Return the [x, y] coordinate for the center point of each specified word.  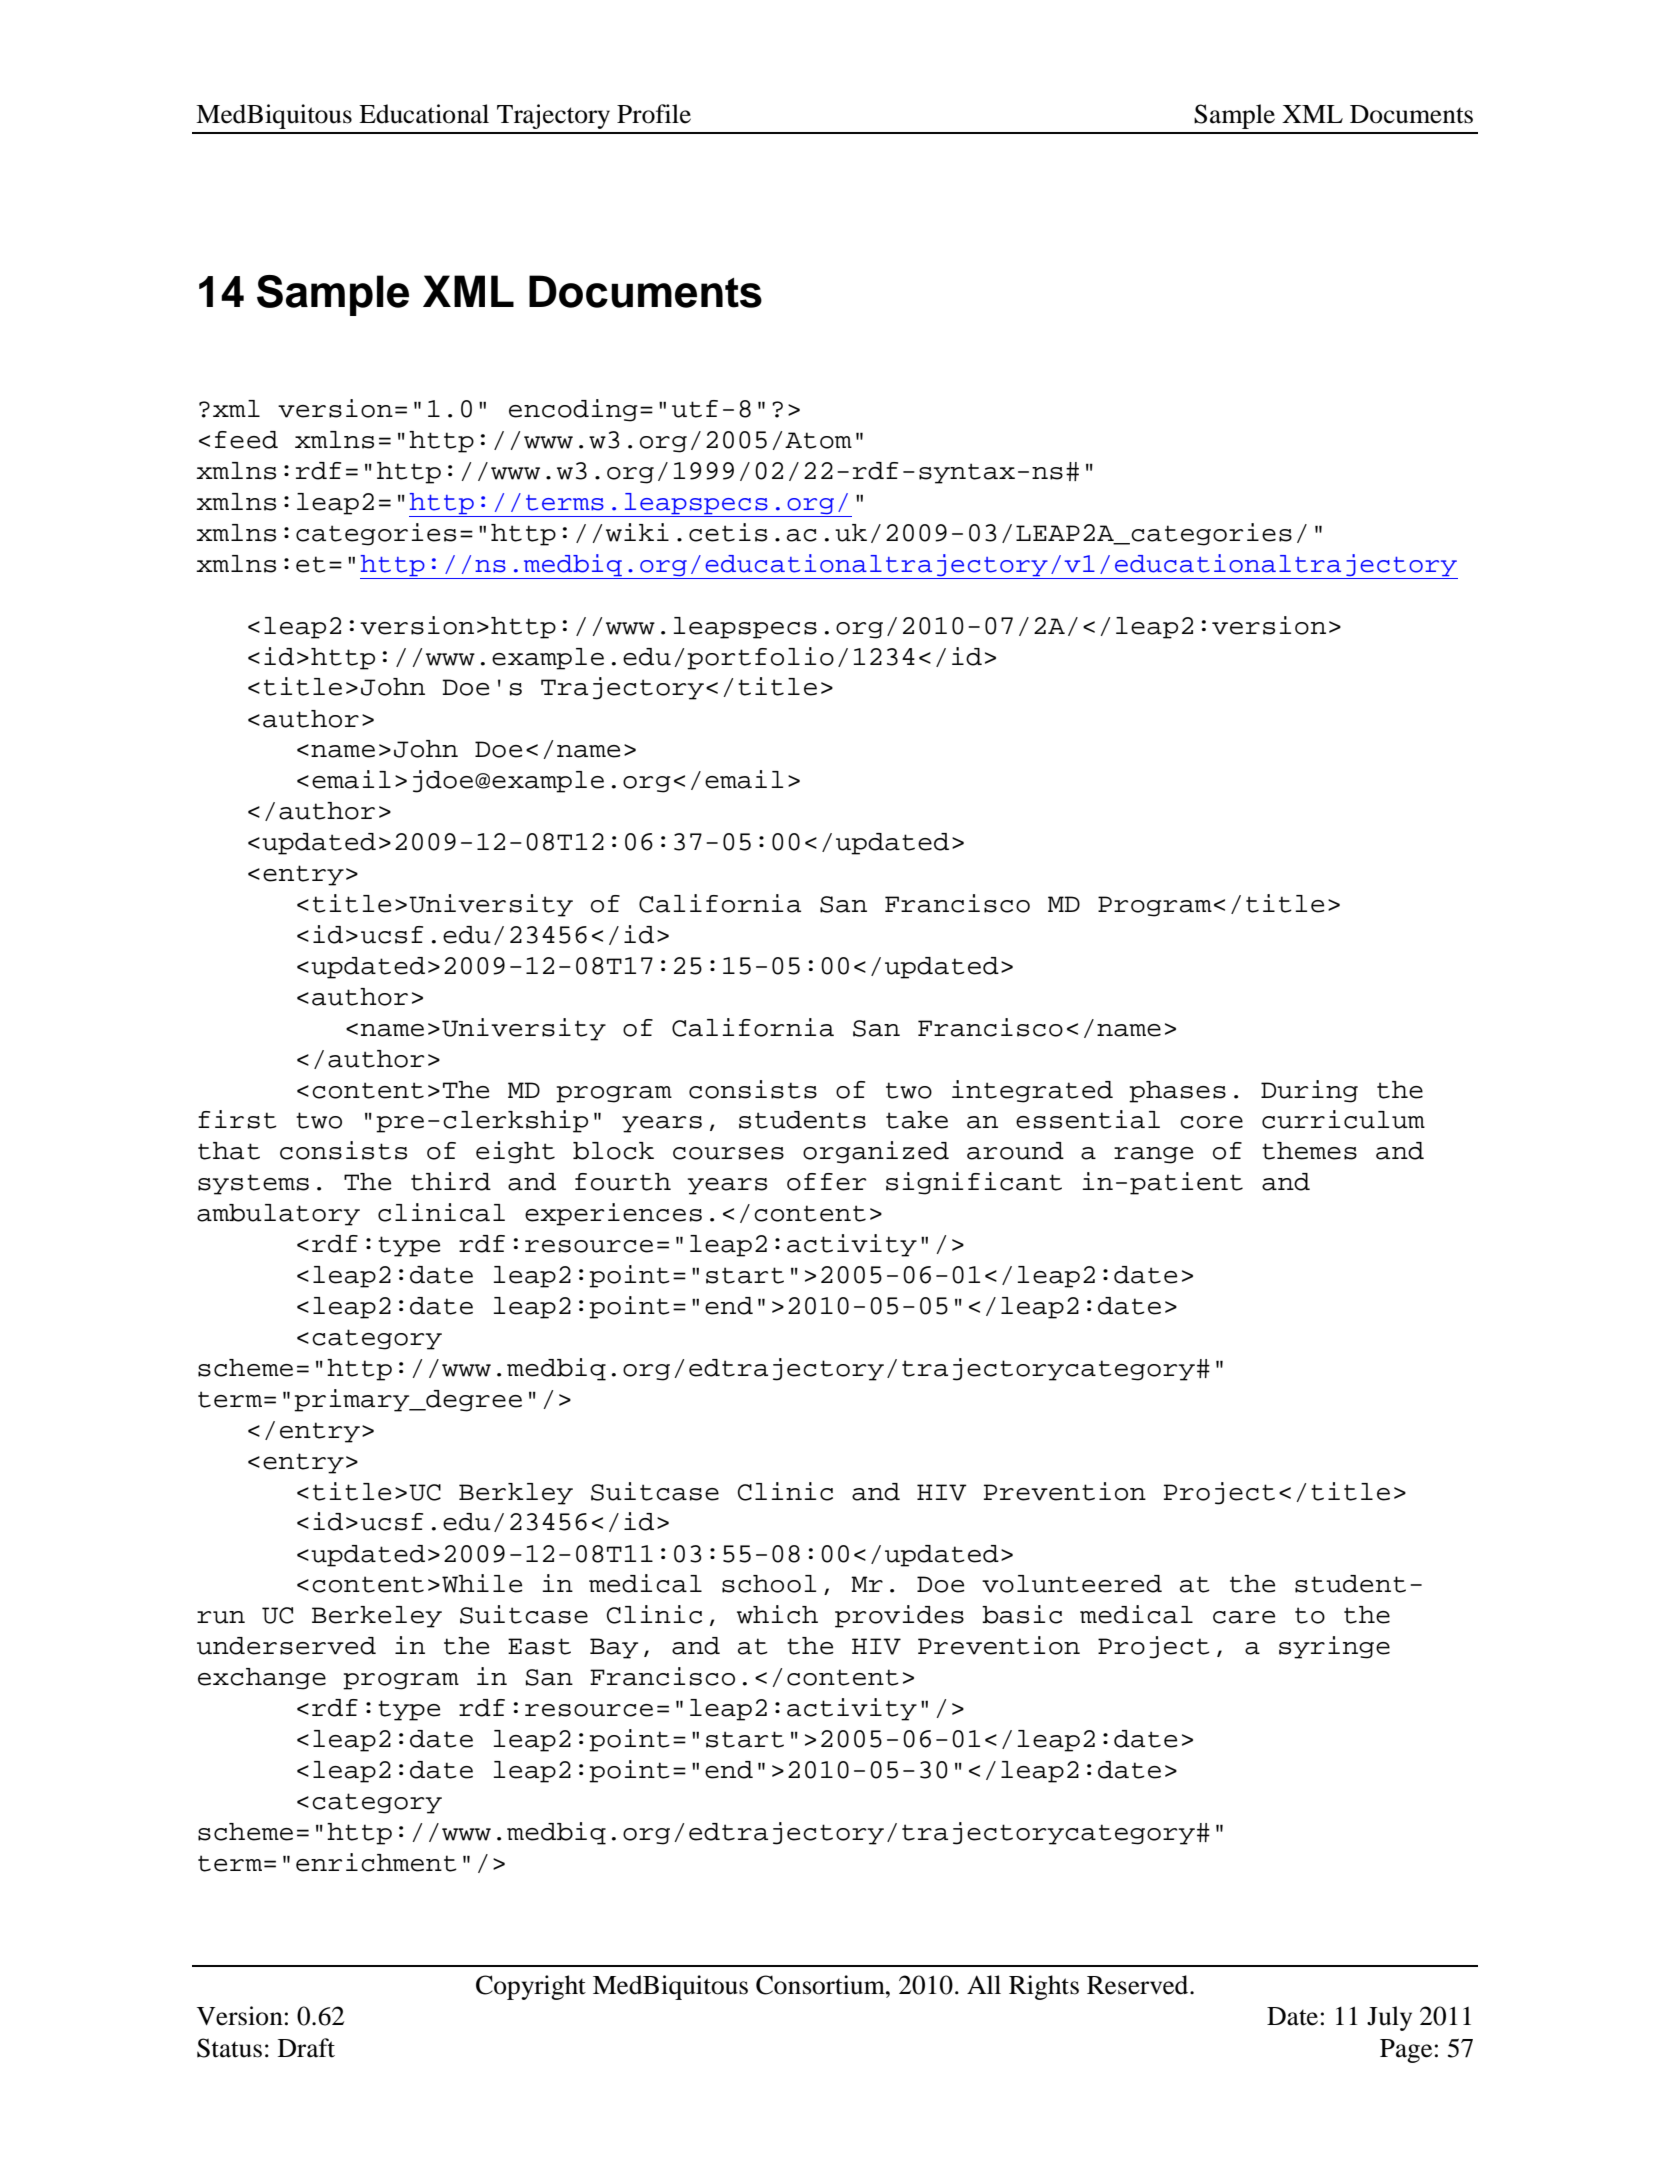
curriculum [1343, 1119]
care [1244, 1617]
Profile [654, 114]
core [1211, 1122]
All [984, 1984]
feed [246, 440]
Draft [306, 2048]
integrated [1032, 1091]
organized [876, 1152]
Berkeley [377, 1617]
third [451, 1181]
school [769, 1584]
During [1309, 1091]
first [237, 1119]
